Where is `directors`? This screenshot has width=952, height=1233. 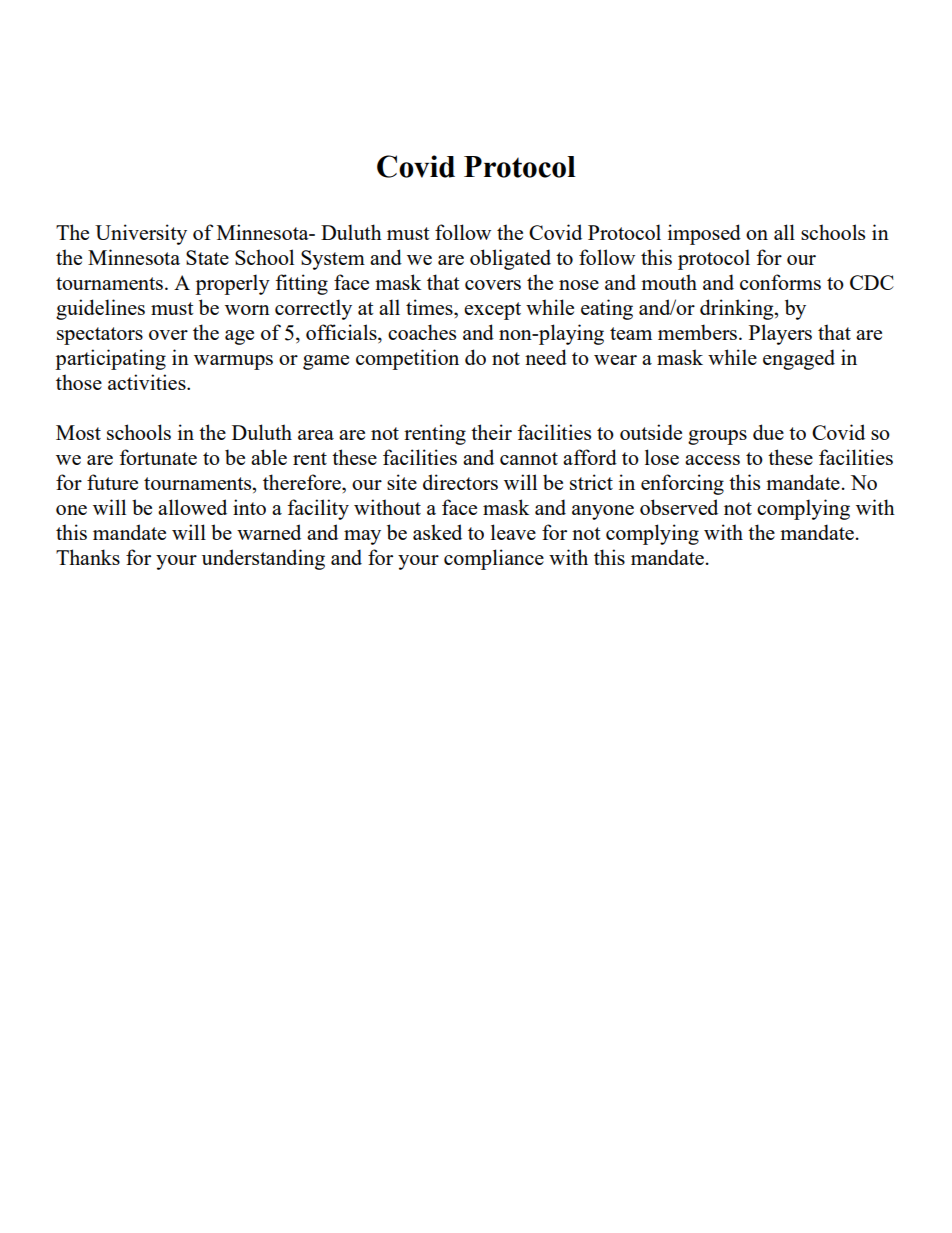 directors is located at coordinates (460, 482).
